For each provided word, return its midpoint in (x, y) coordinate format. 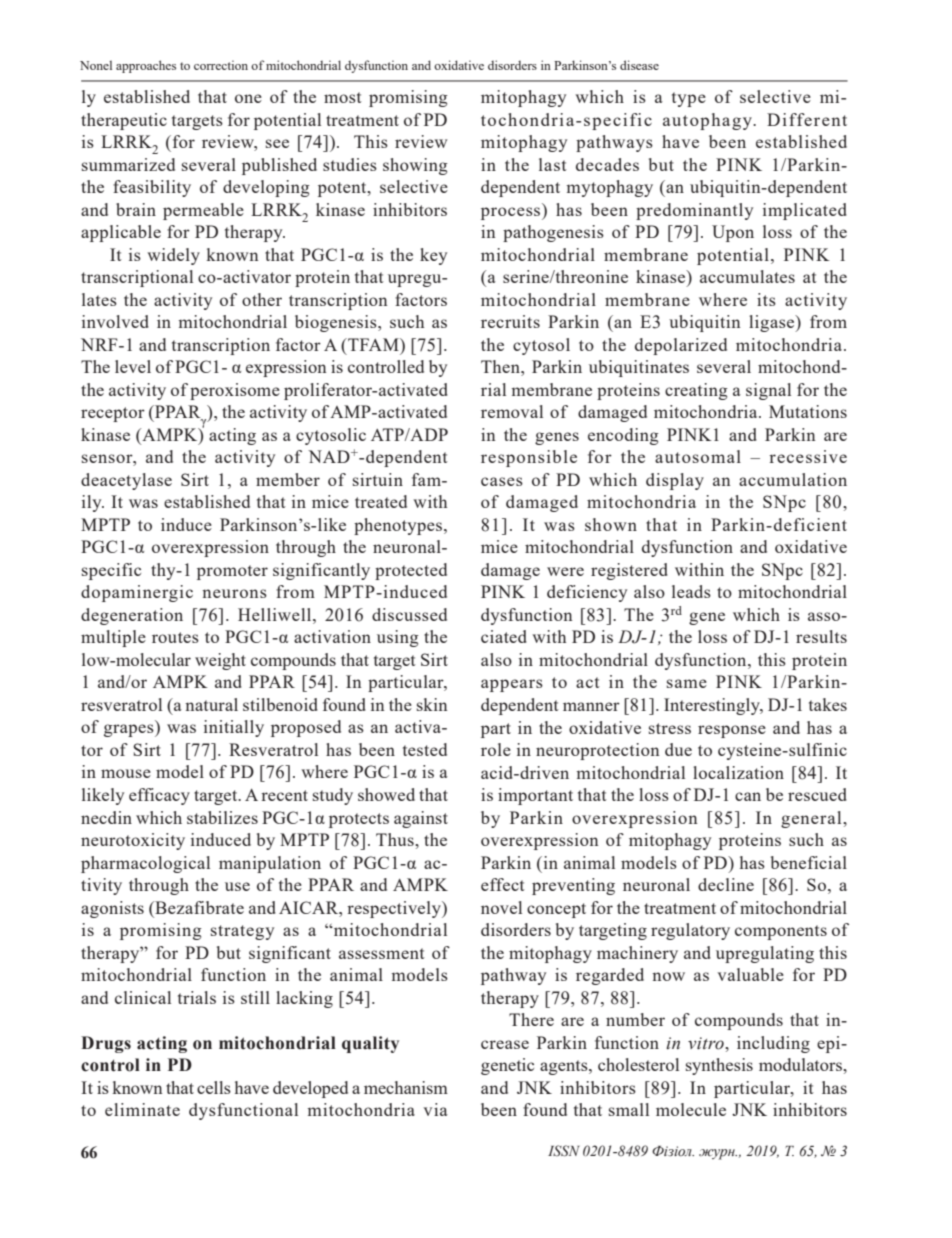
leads (691, 591)
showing (415, 166)
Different (807, 119)
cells (214, 1087)
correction (221, 65)
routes (175, 637)
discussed (409, 614)
